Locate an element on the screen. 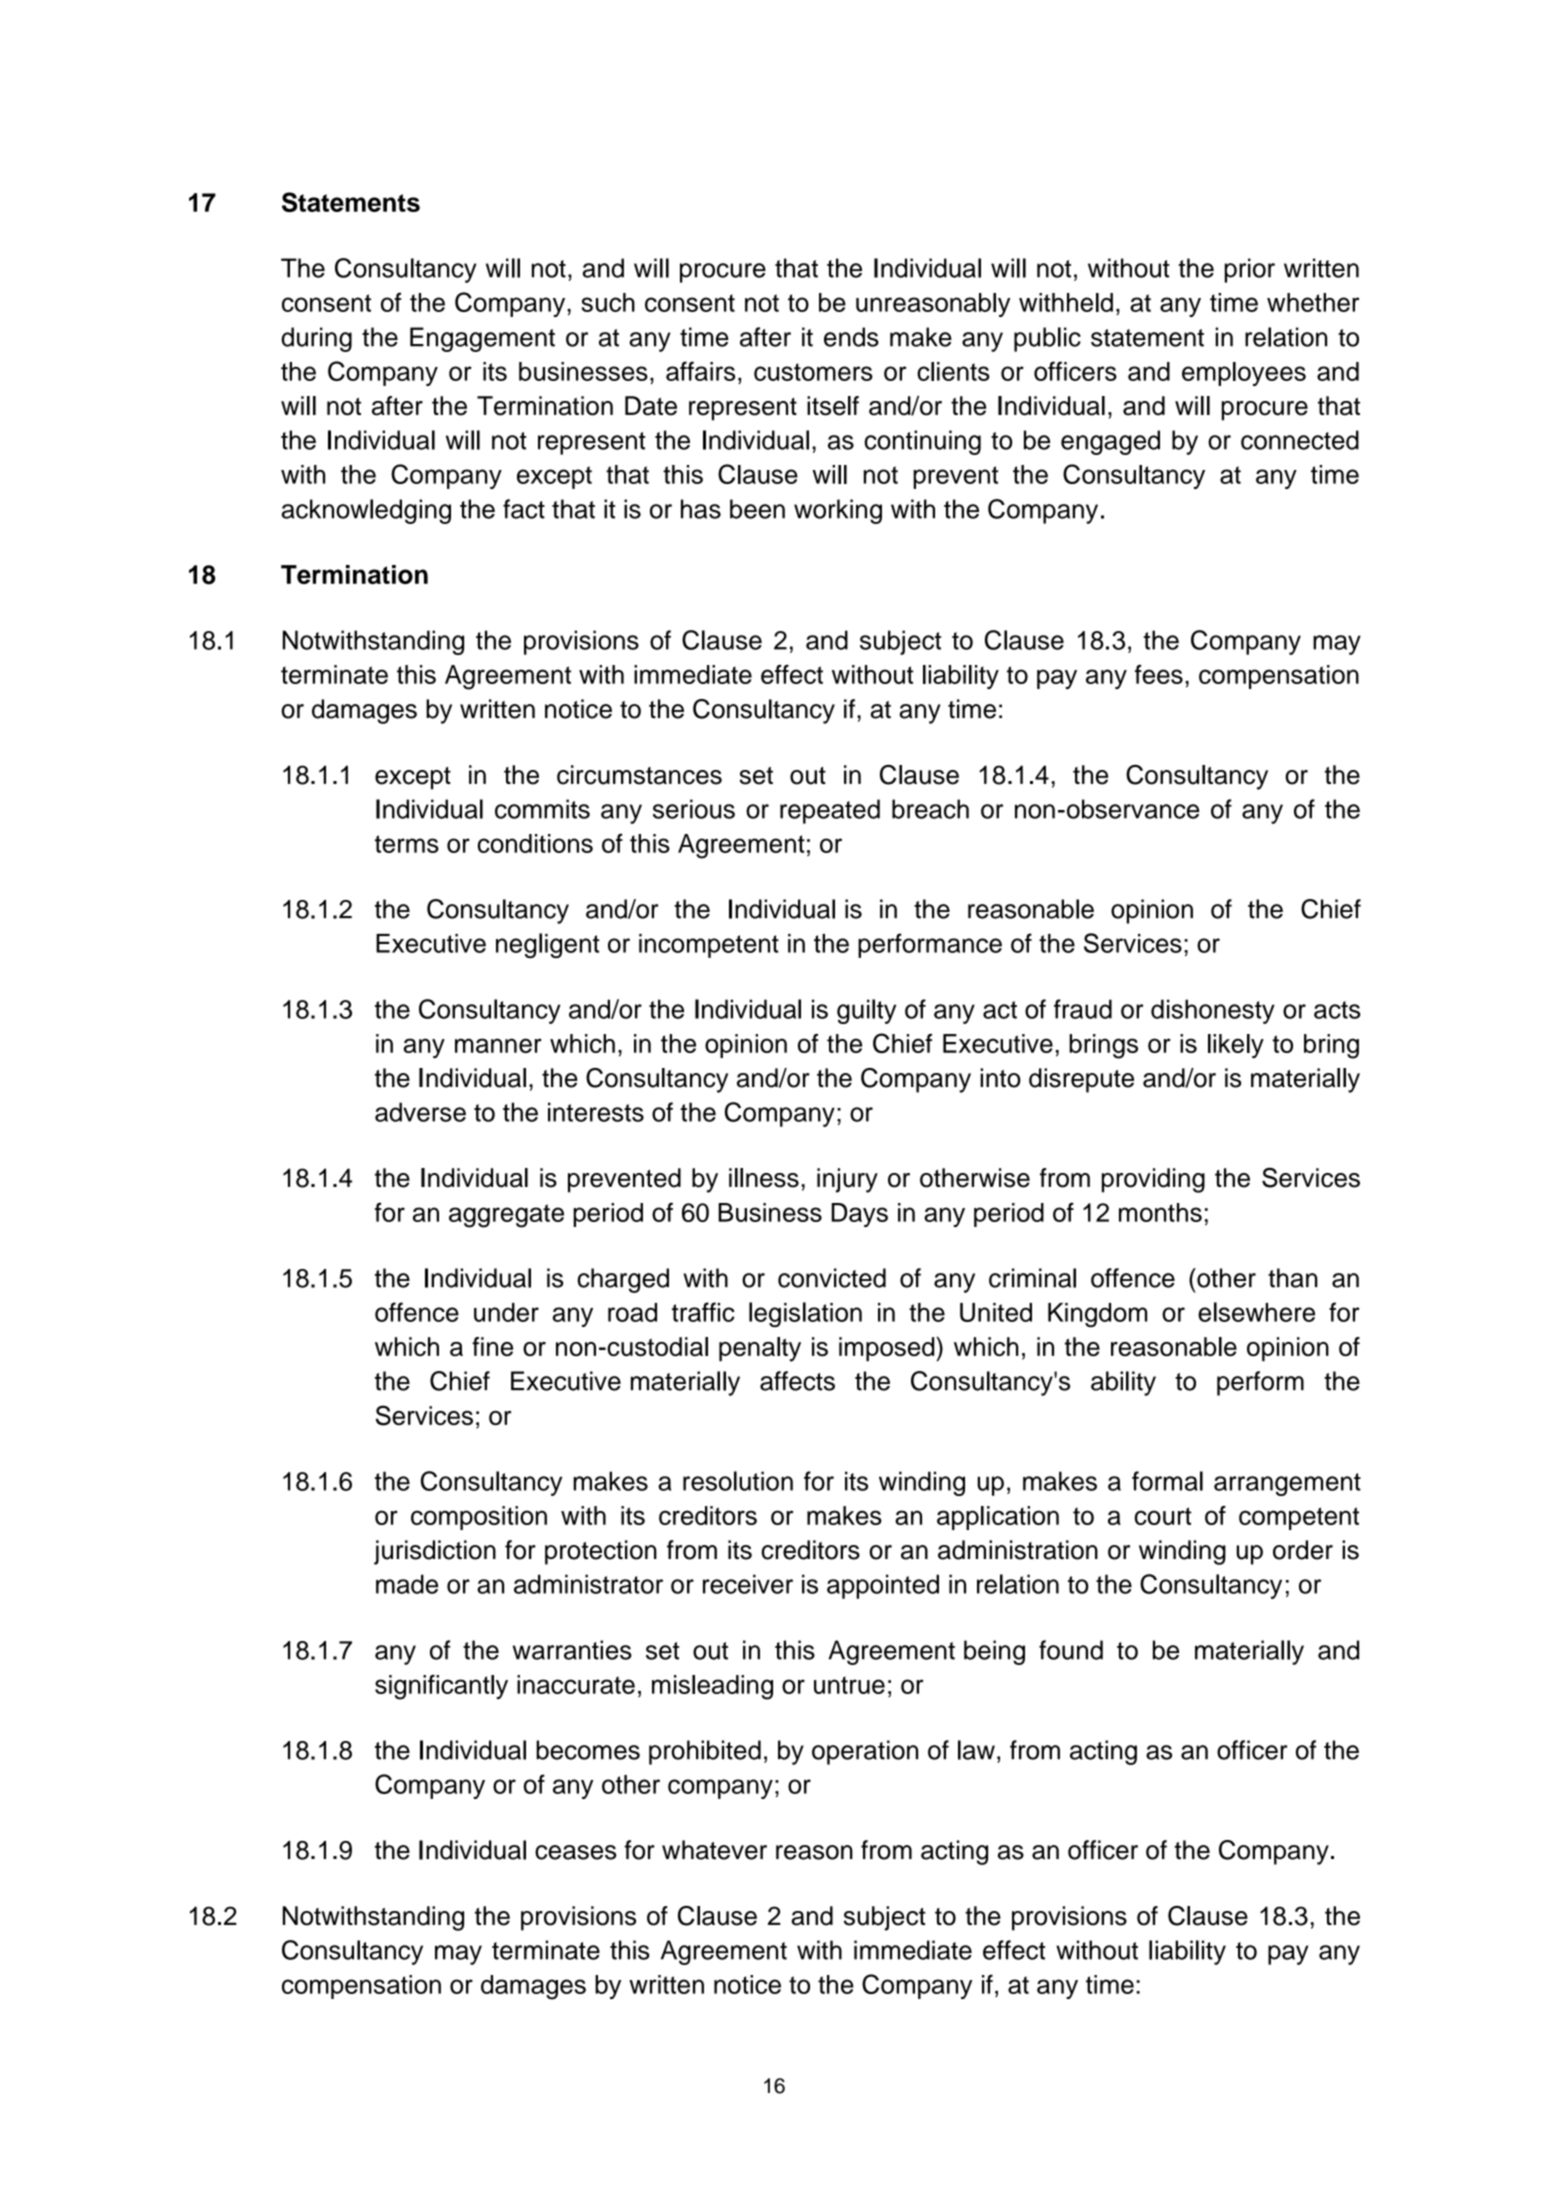 The image size is (1548, 2190). guilty is located at coordinates (866, 1011).
